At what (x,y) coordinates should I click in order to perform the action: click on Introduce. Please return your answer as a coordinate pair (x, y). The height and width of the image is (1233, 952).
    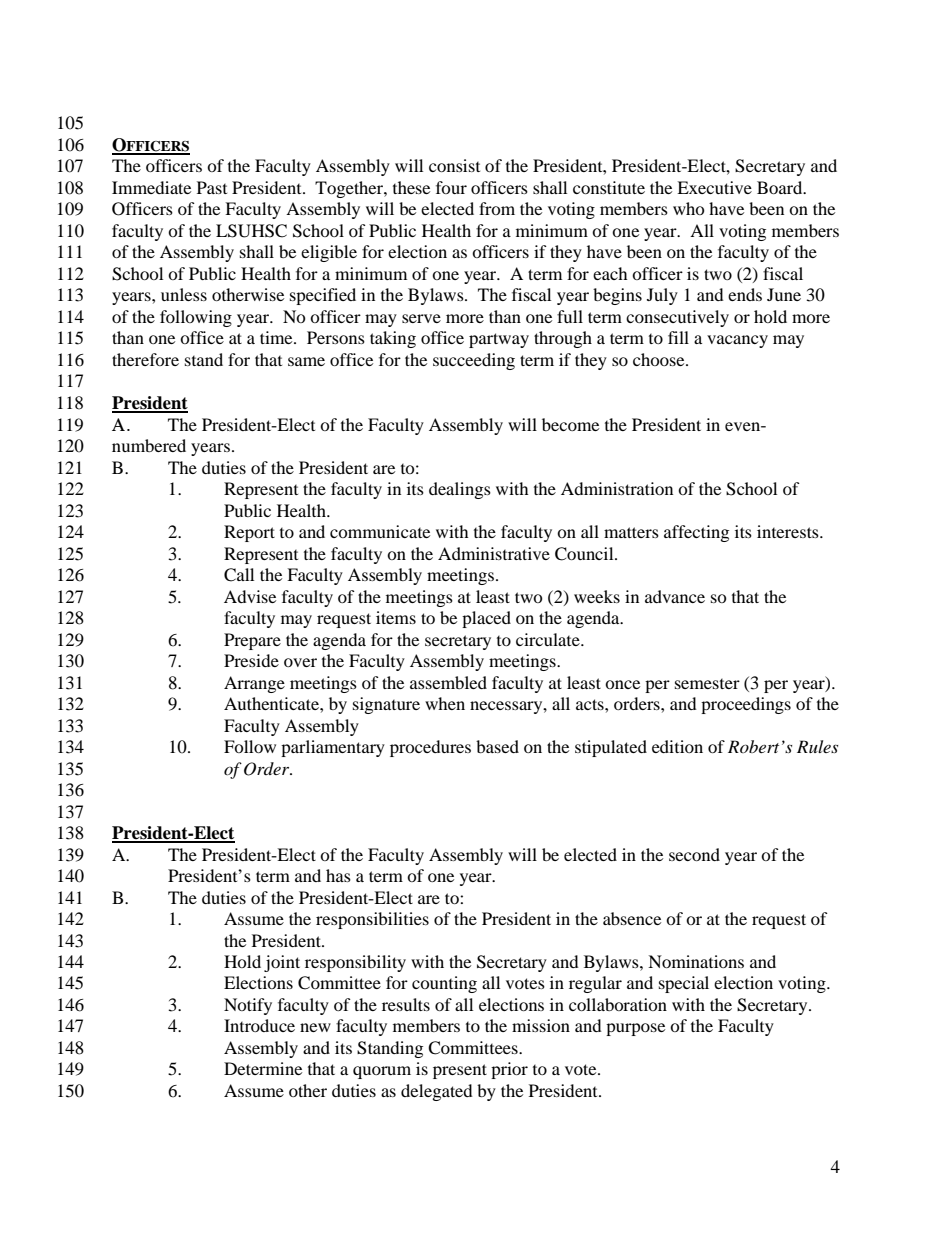
    Looking at the image, I should click on (259, 1025).
